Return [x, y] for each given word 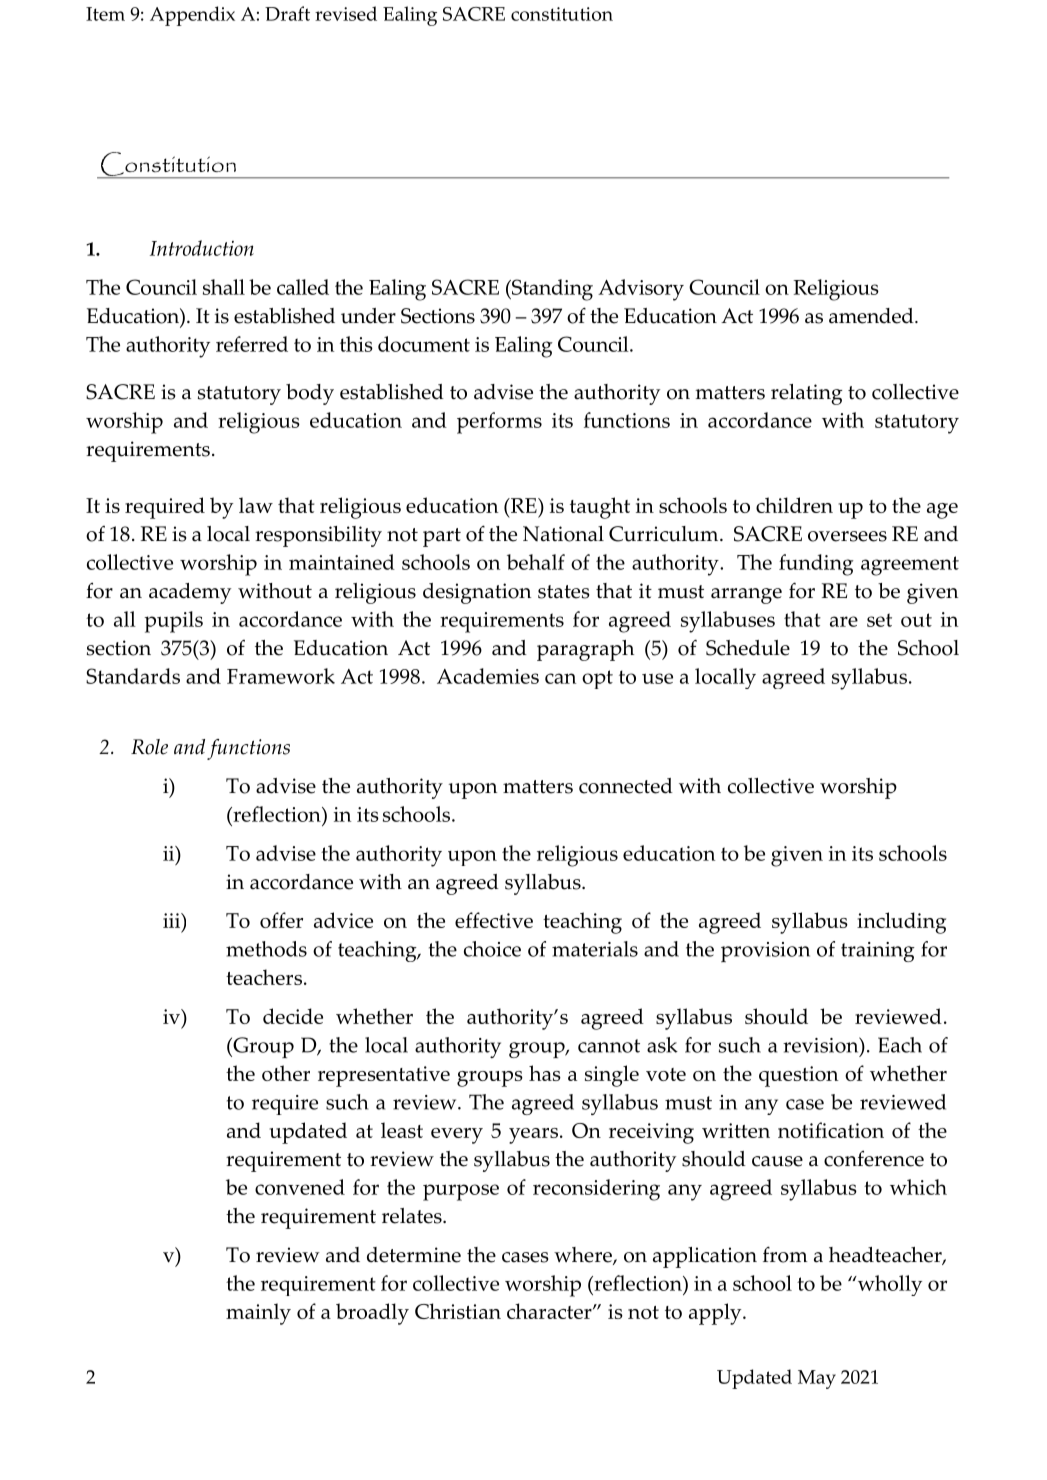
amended [872, 316]
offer [281, 920]
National [563, 534]
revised [346, 13]
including [901, 923]
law [256, 505]
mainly [258, 1314]
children [794, 505]
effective [494, 920]
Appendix [192, 16]
